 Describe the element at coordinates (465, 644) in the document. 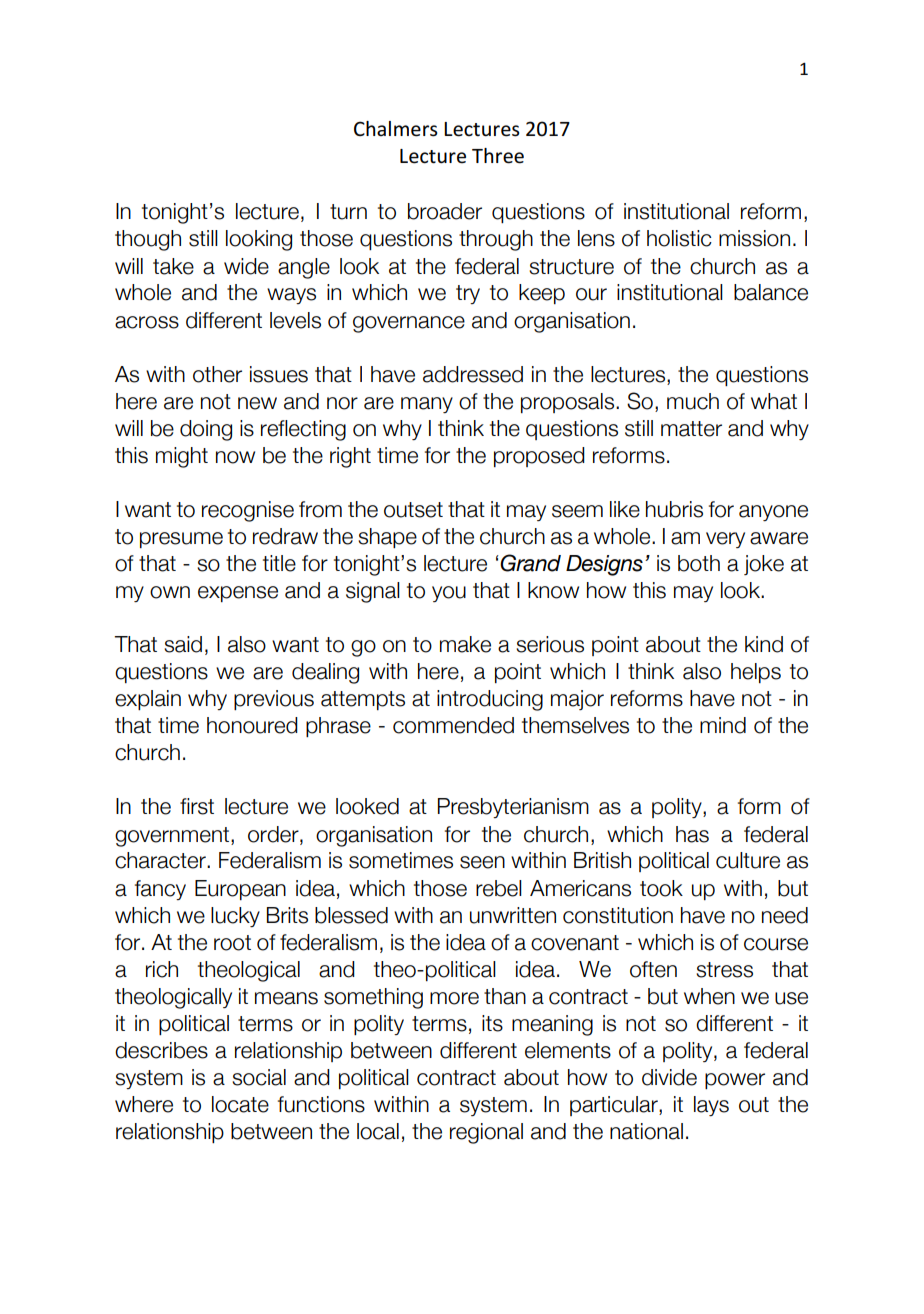

I see `make` at that location.
